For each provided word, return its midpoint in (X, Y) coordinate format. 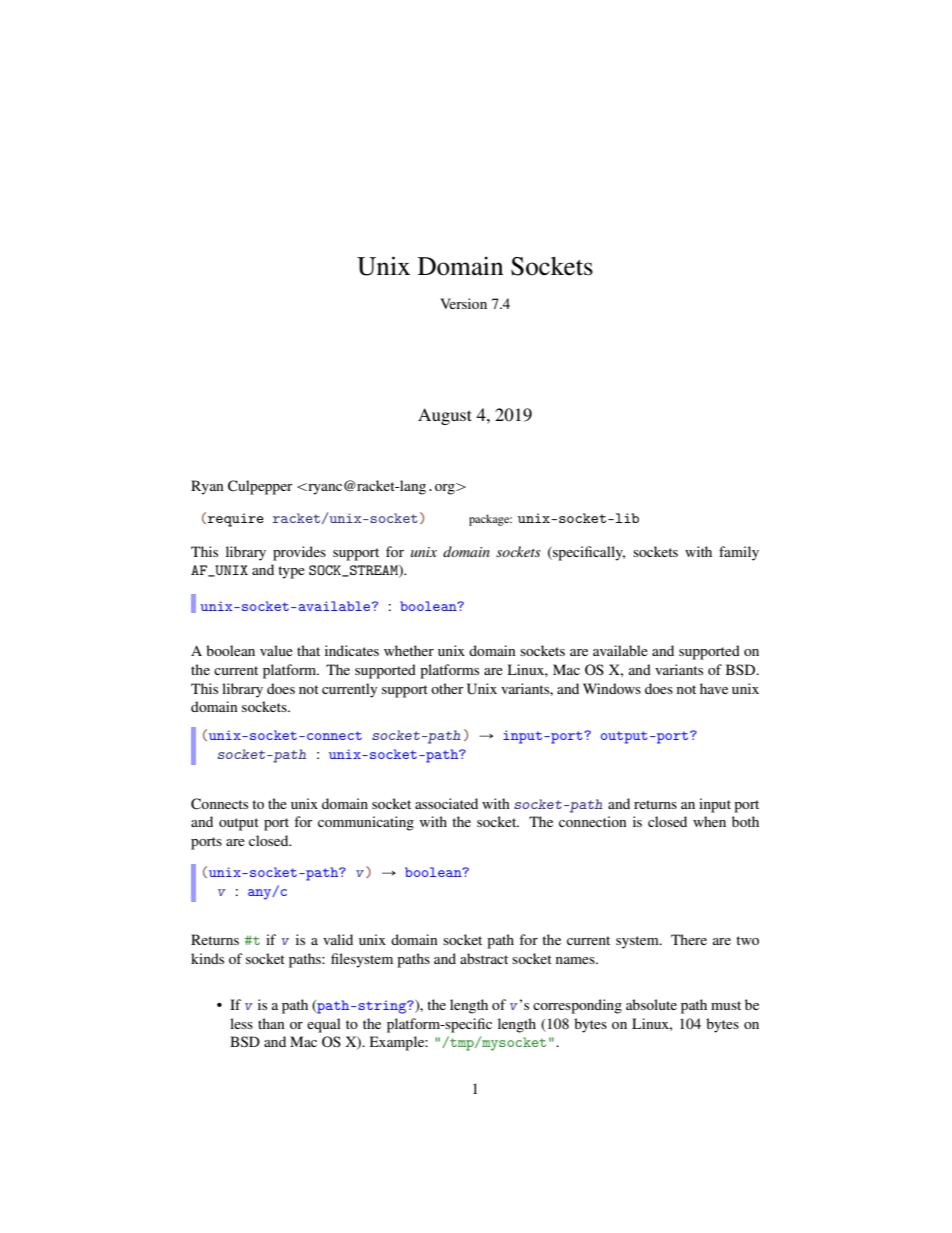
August (445, 416)
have (714, 688)
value (276, 650)
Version (463, 303)
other (447, 688)
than (271, 1023)
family (739, 553)
